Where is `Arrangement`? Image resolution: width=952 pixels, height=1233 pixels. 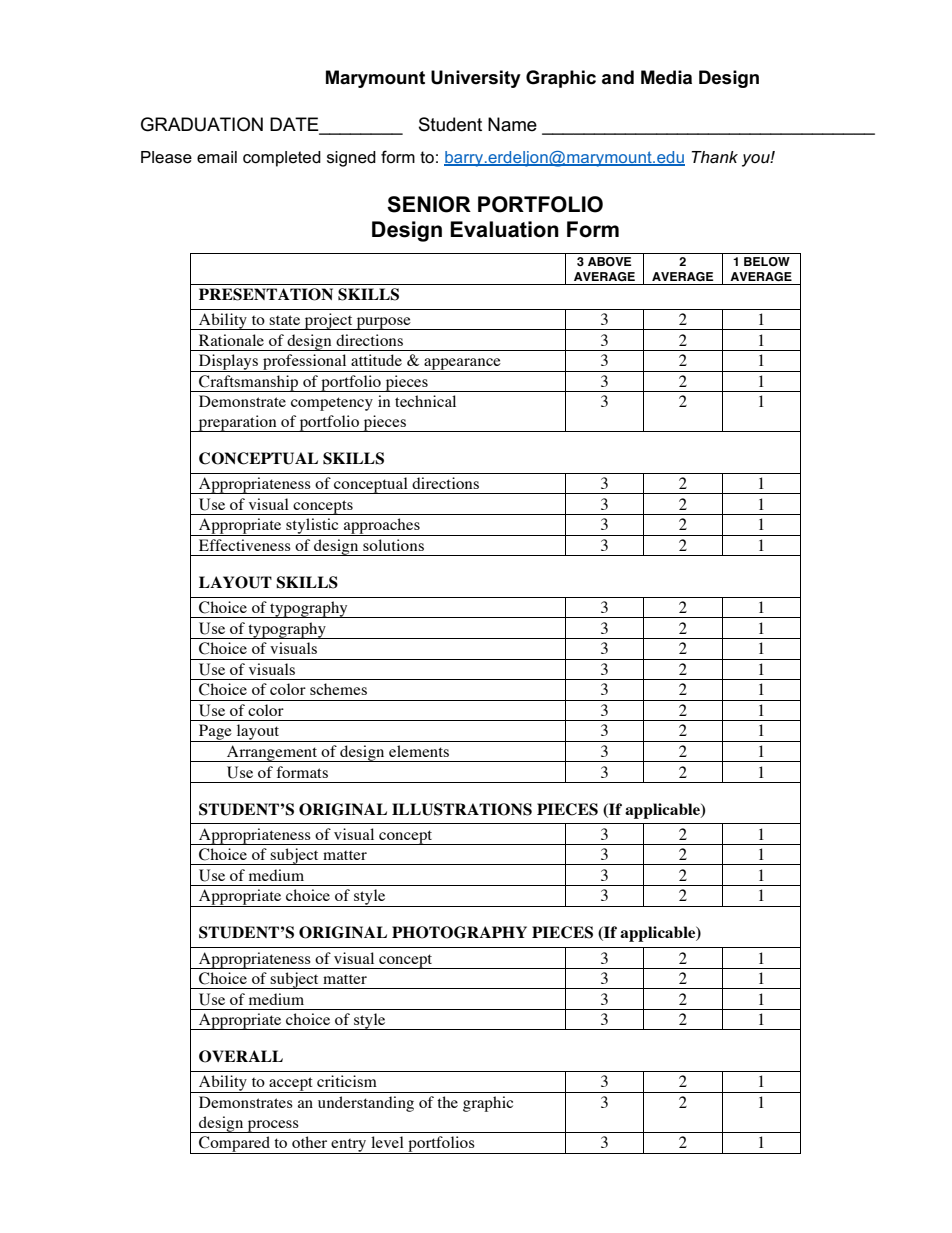
Arrangement is located at coordinates (272, 753).
